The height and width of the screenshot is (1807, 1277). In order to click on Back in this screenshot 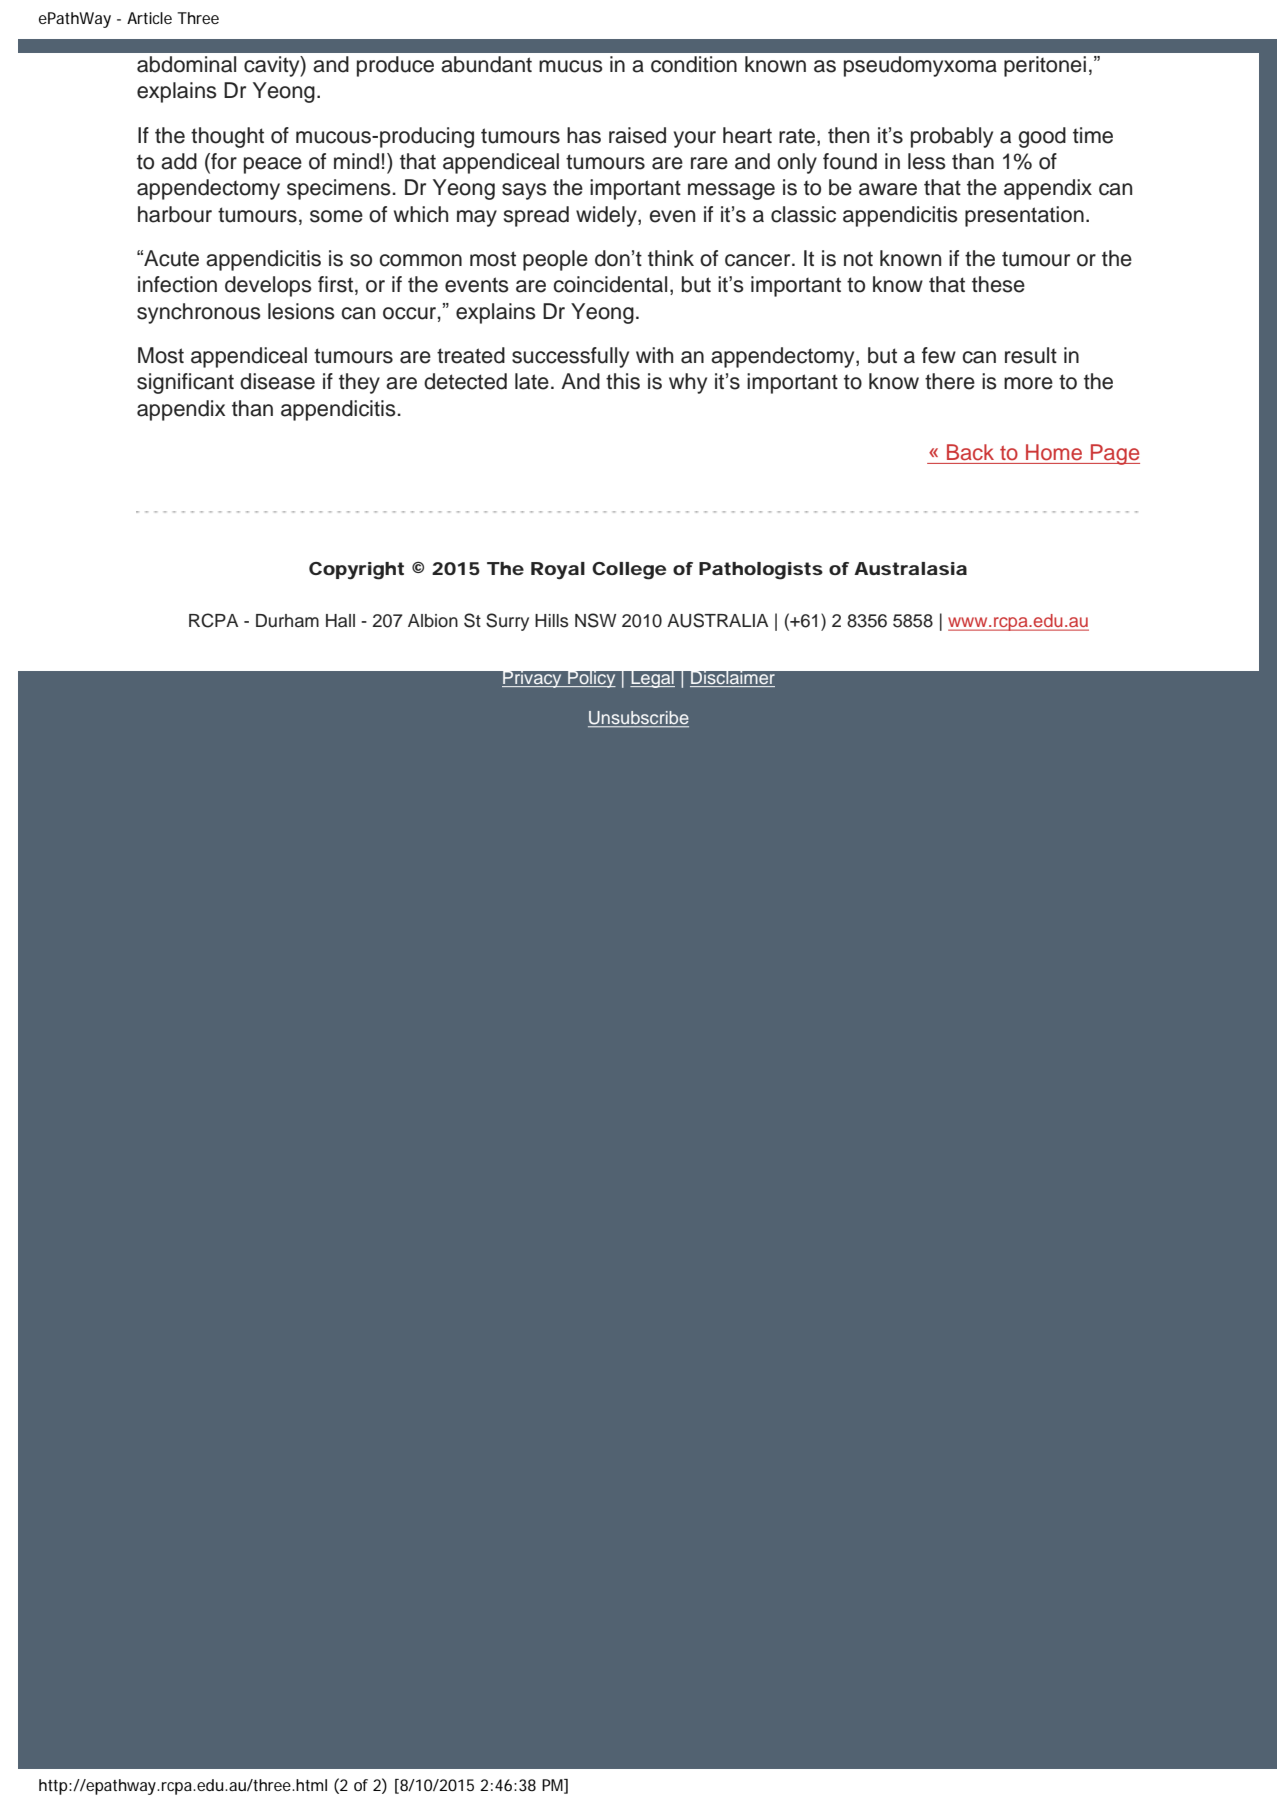, I will do `click(970, 452)`.
